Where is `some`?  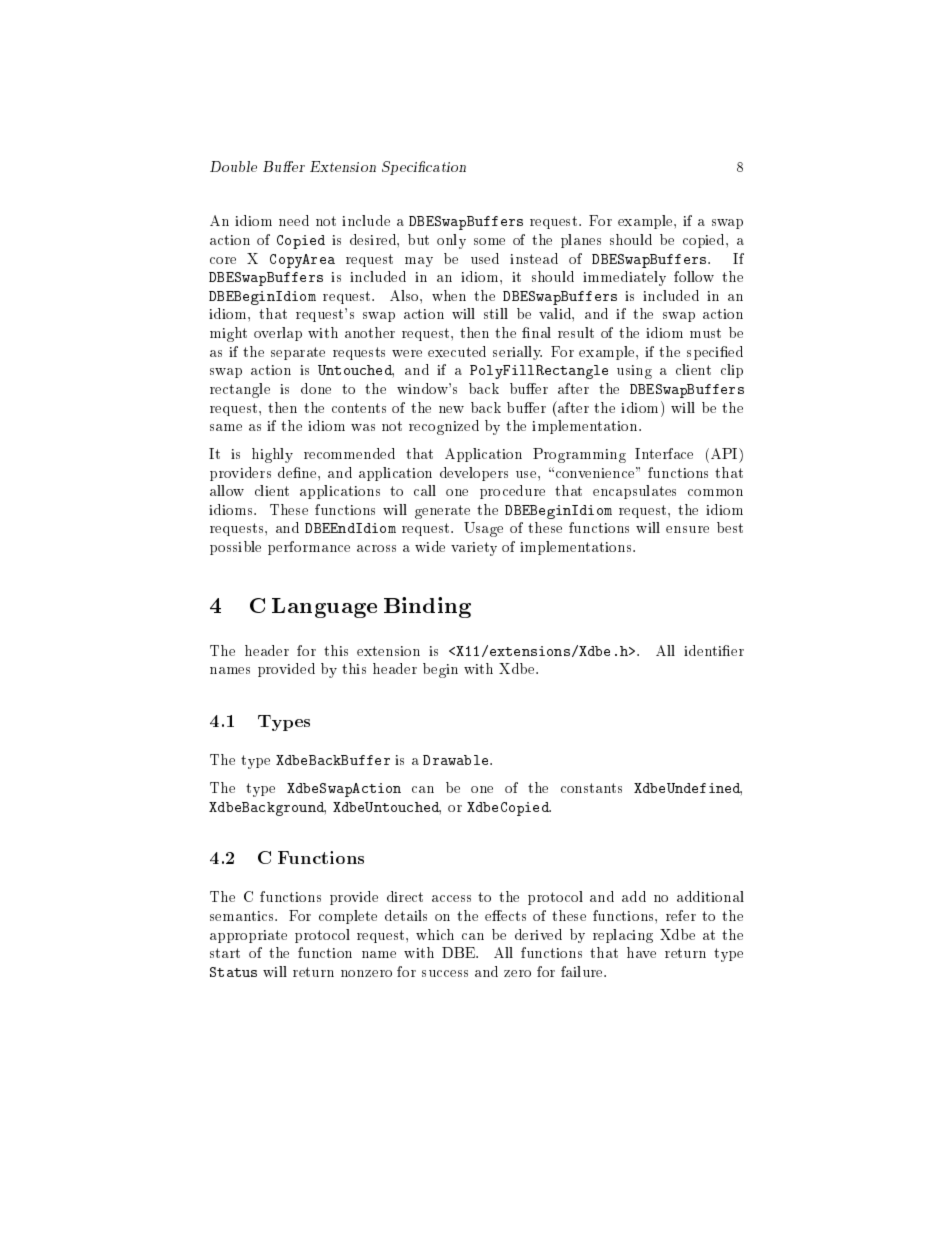 some is located at coordinates (489, 241).
